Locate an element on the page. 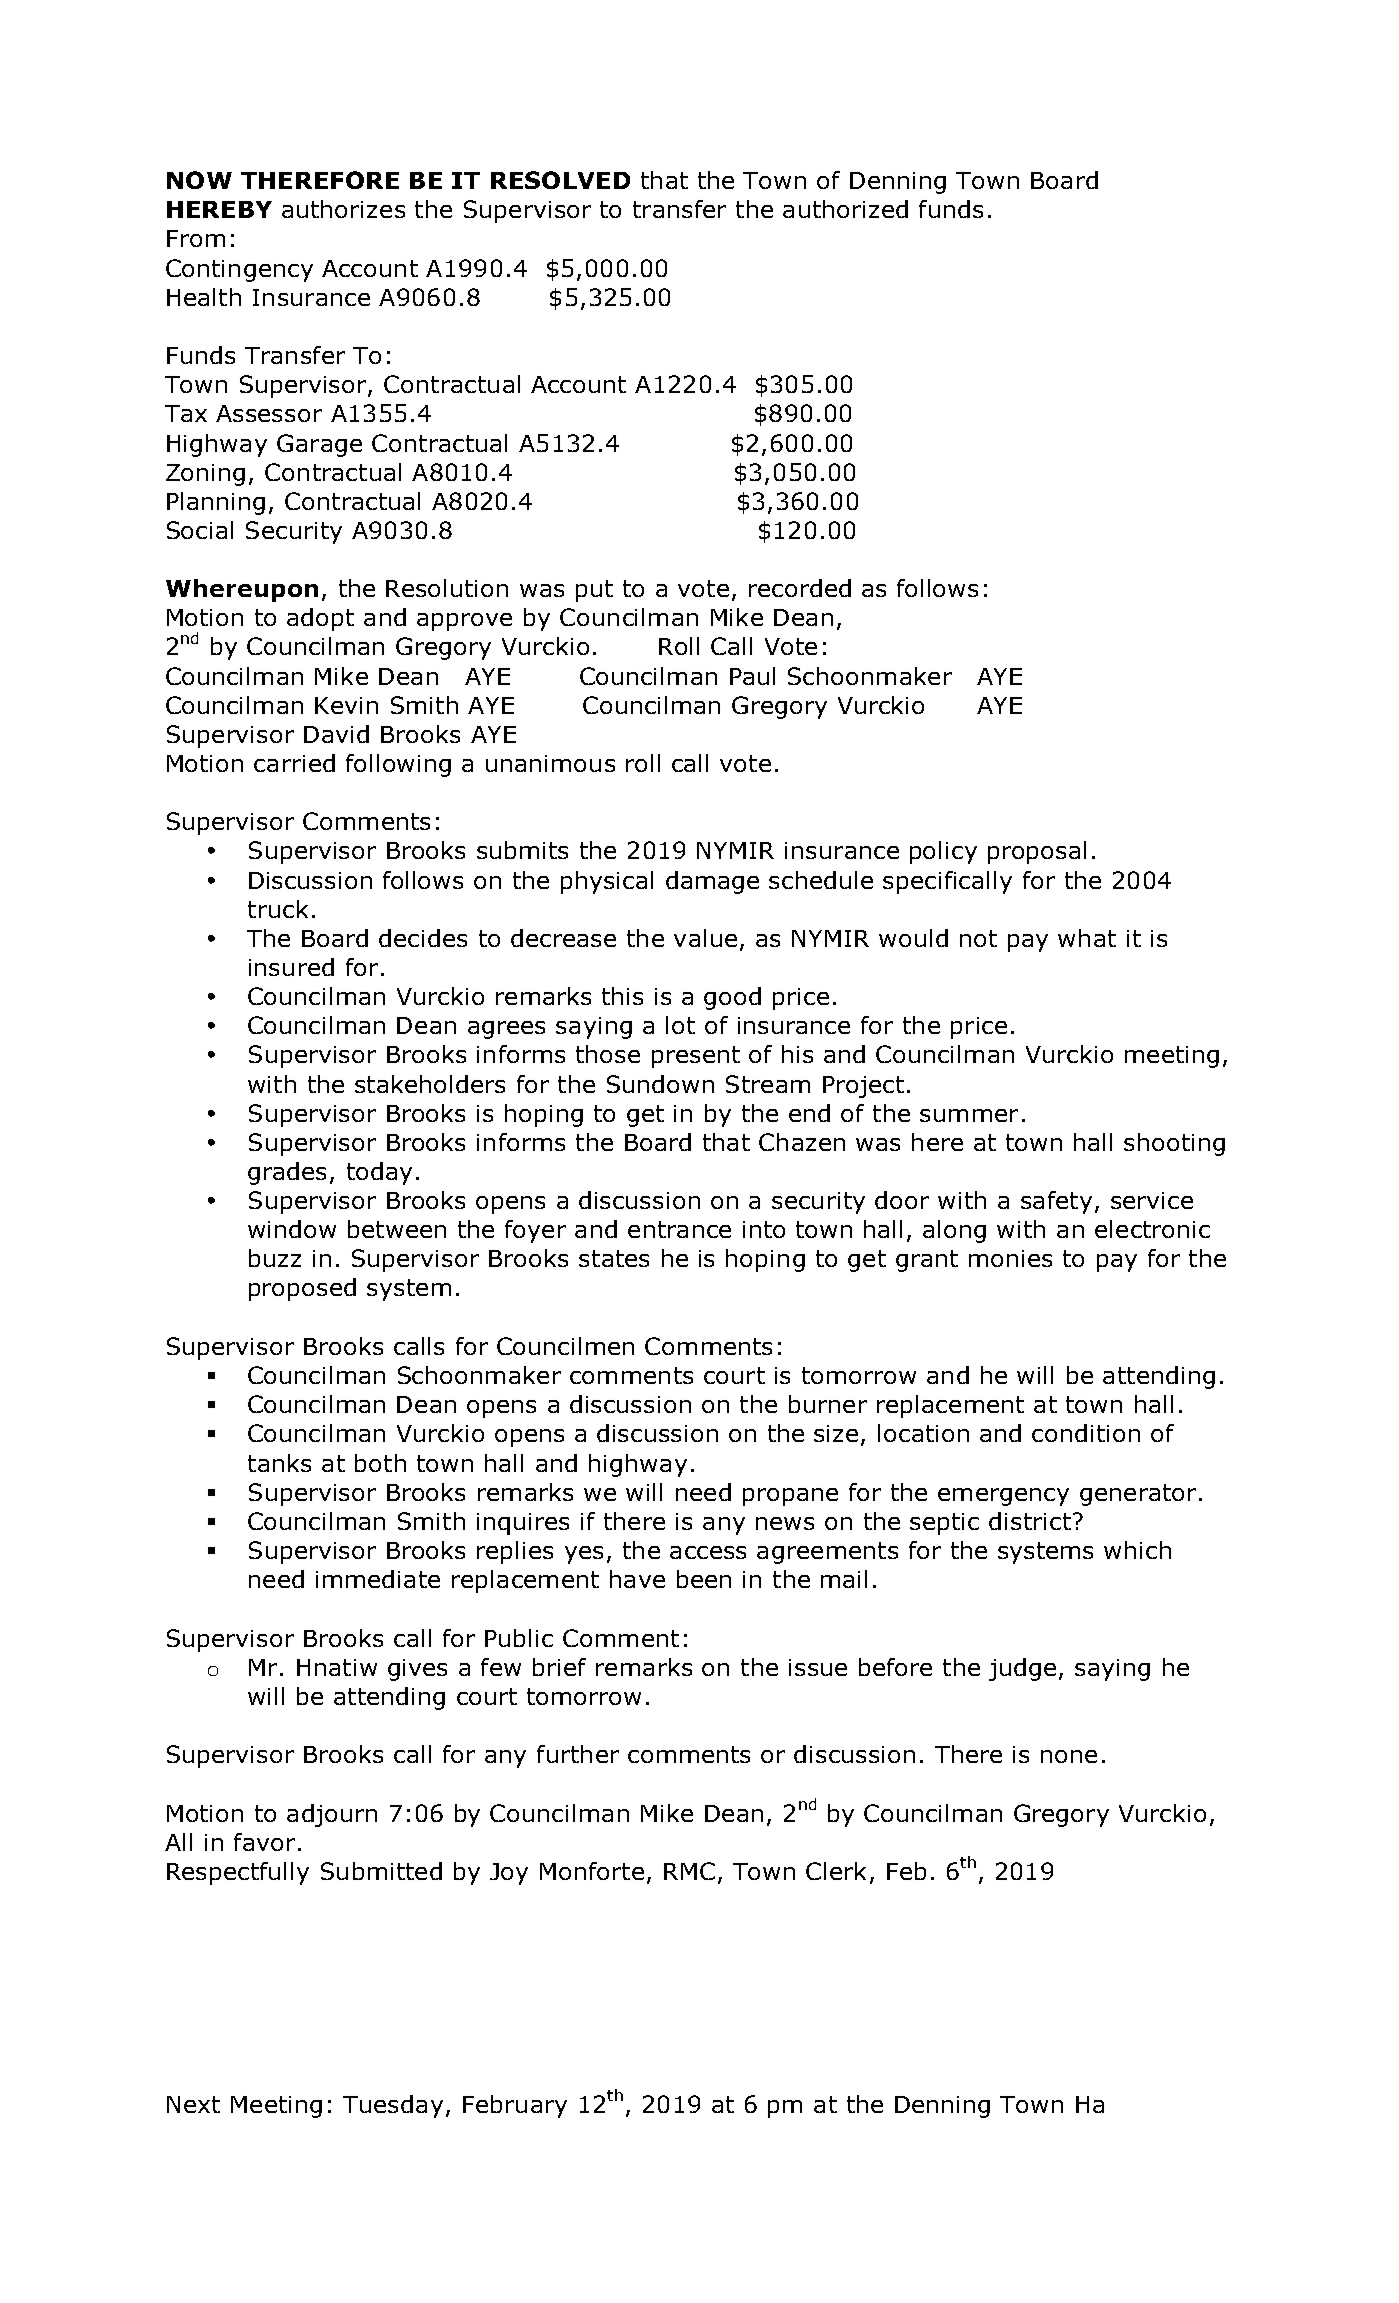  authorizes is located at coordinates (343, 209).
